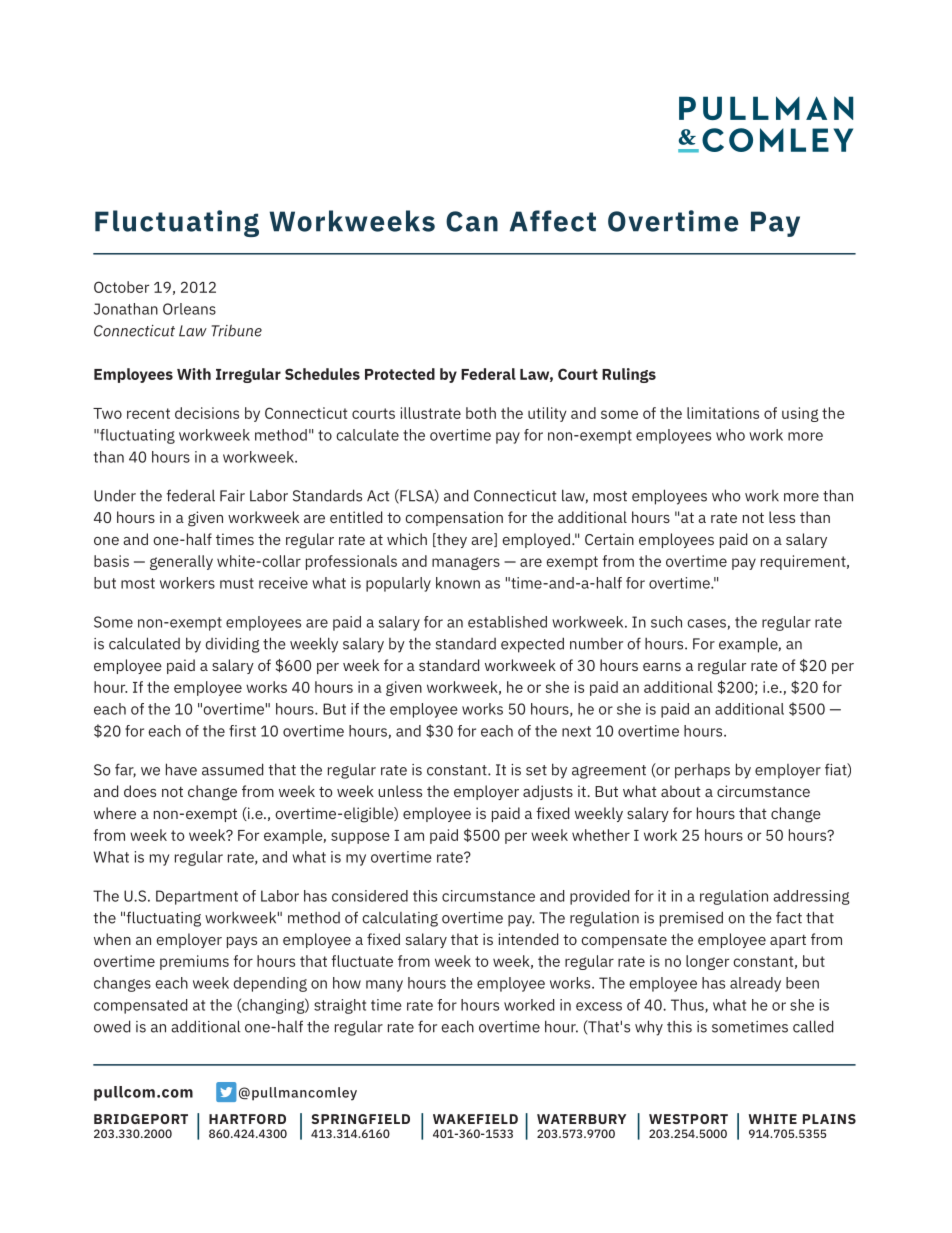 This screenshot has width=952, height=1233. Describe the element at coordinates (532, 645) in the screenshot. I see `expected` at that location.
